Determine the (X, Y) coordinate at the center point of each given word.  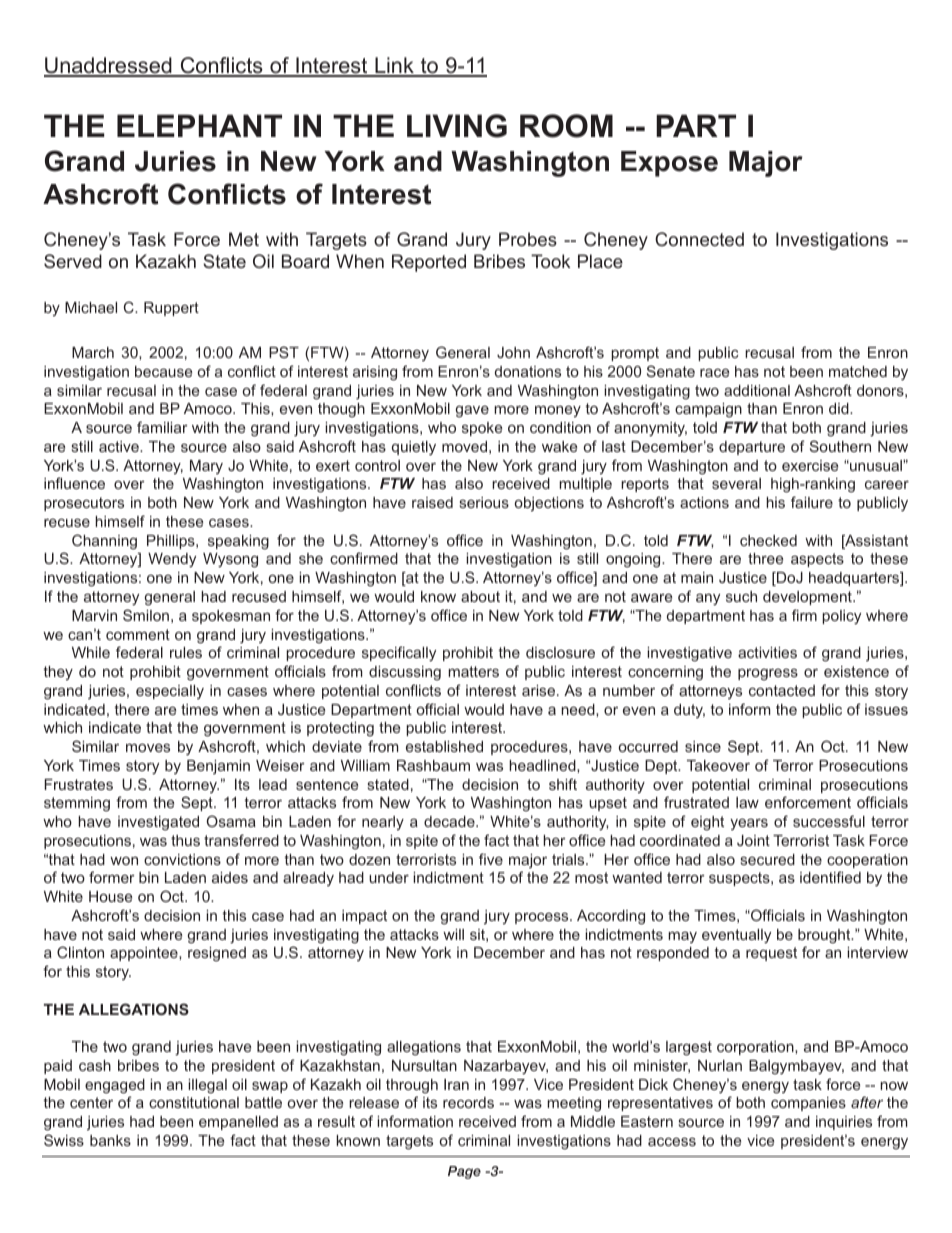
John (513, 352)
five (491, 859)
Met (244, 239)
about (480, 596)
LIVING (457, 126)
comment (138, 634)
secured (768, 859)
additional (757, 390)
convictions (182, 859)
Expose (669, 164)
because (163, 371)
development (808, 598)
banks (110, 1140)
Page (464, 1172)
